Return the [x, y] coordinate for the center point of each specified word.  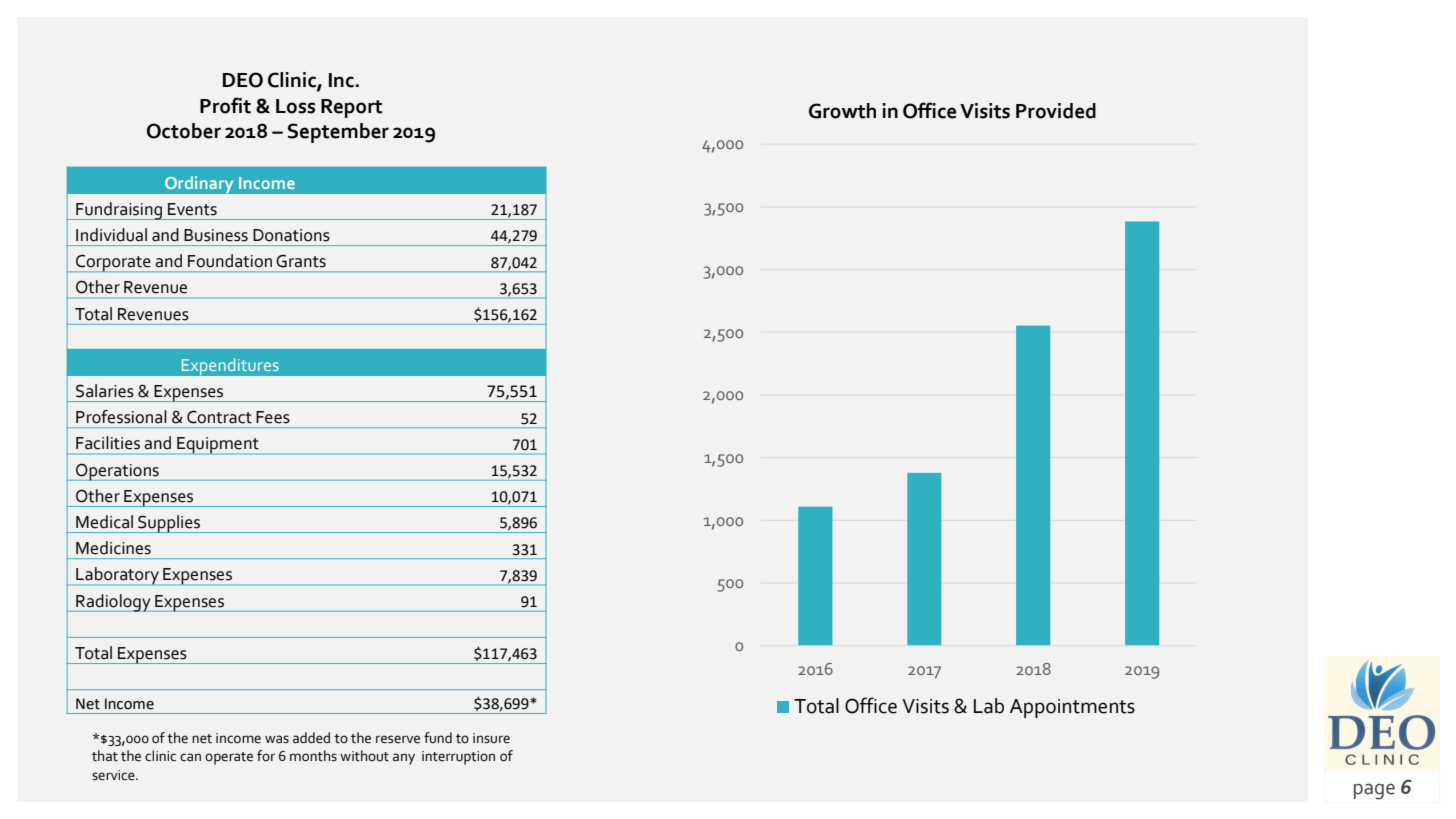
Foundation [230, 261]
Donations [291, 235]
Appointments [1072, 708]
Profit [225, 105]
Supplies [169, 524]
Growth [842, 111]
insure [491, 738]
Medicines [113, 548]
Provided [1056, 111]
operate [229, 758]
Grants [301, 261]
